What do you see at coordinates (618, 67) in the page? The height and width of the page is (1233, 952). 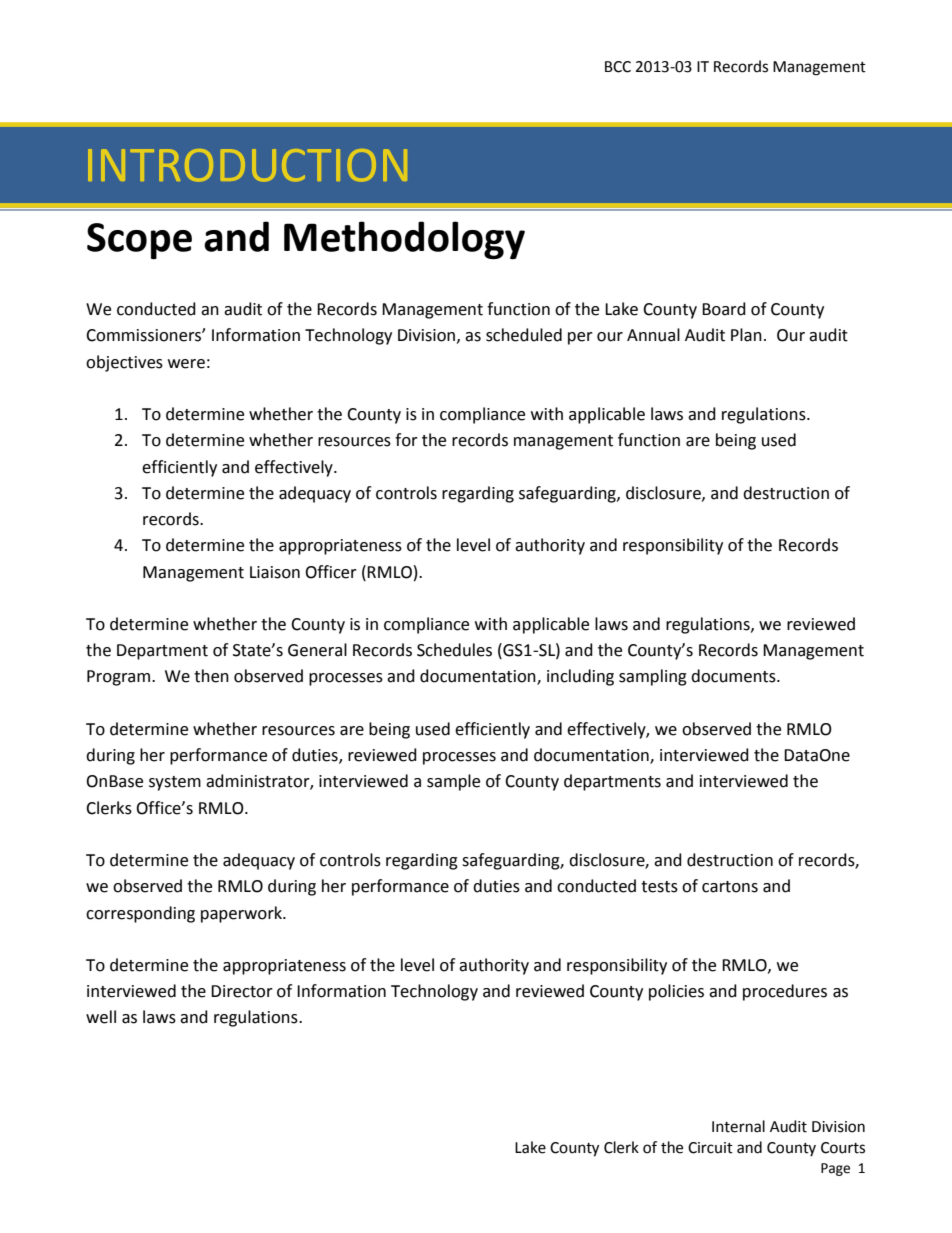 I see `BCC` at bounding box center [618, 67].
